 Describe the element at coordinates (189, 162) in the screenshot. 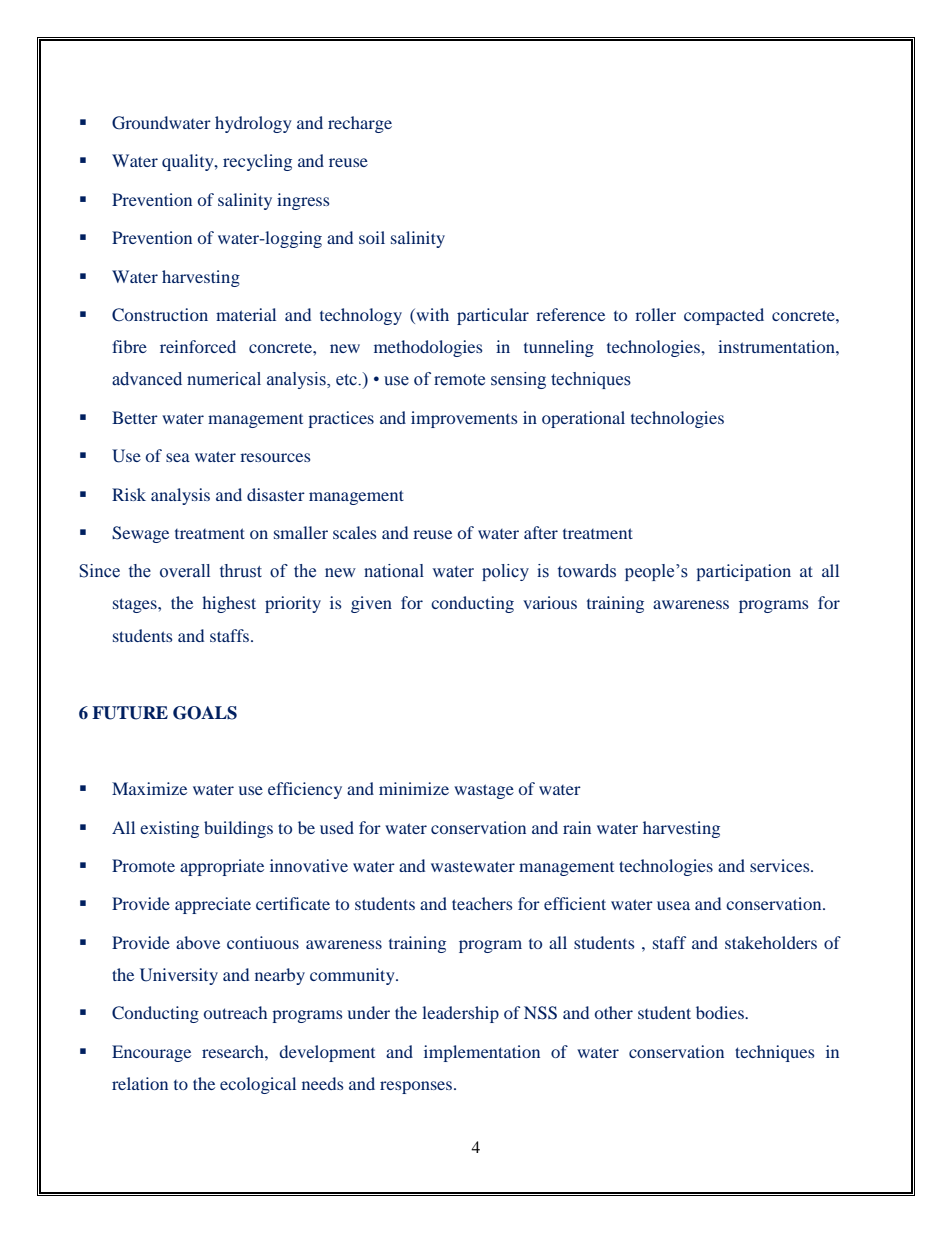

I see `quality` at that location.
